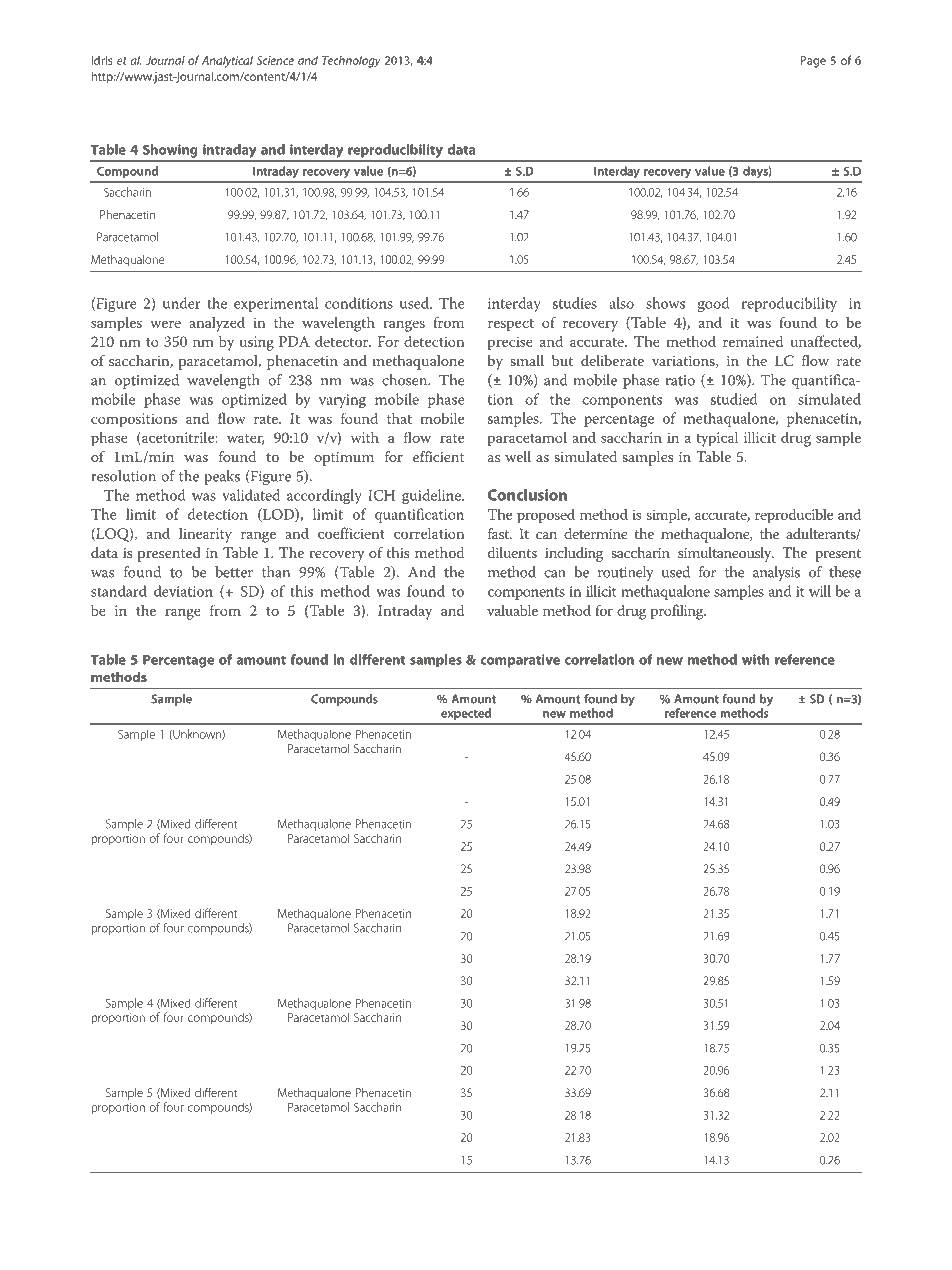 The image size is (952, 1270). I want to click on Page, so click(813, 62).
